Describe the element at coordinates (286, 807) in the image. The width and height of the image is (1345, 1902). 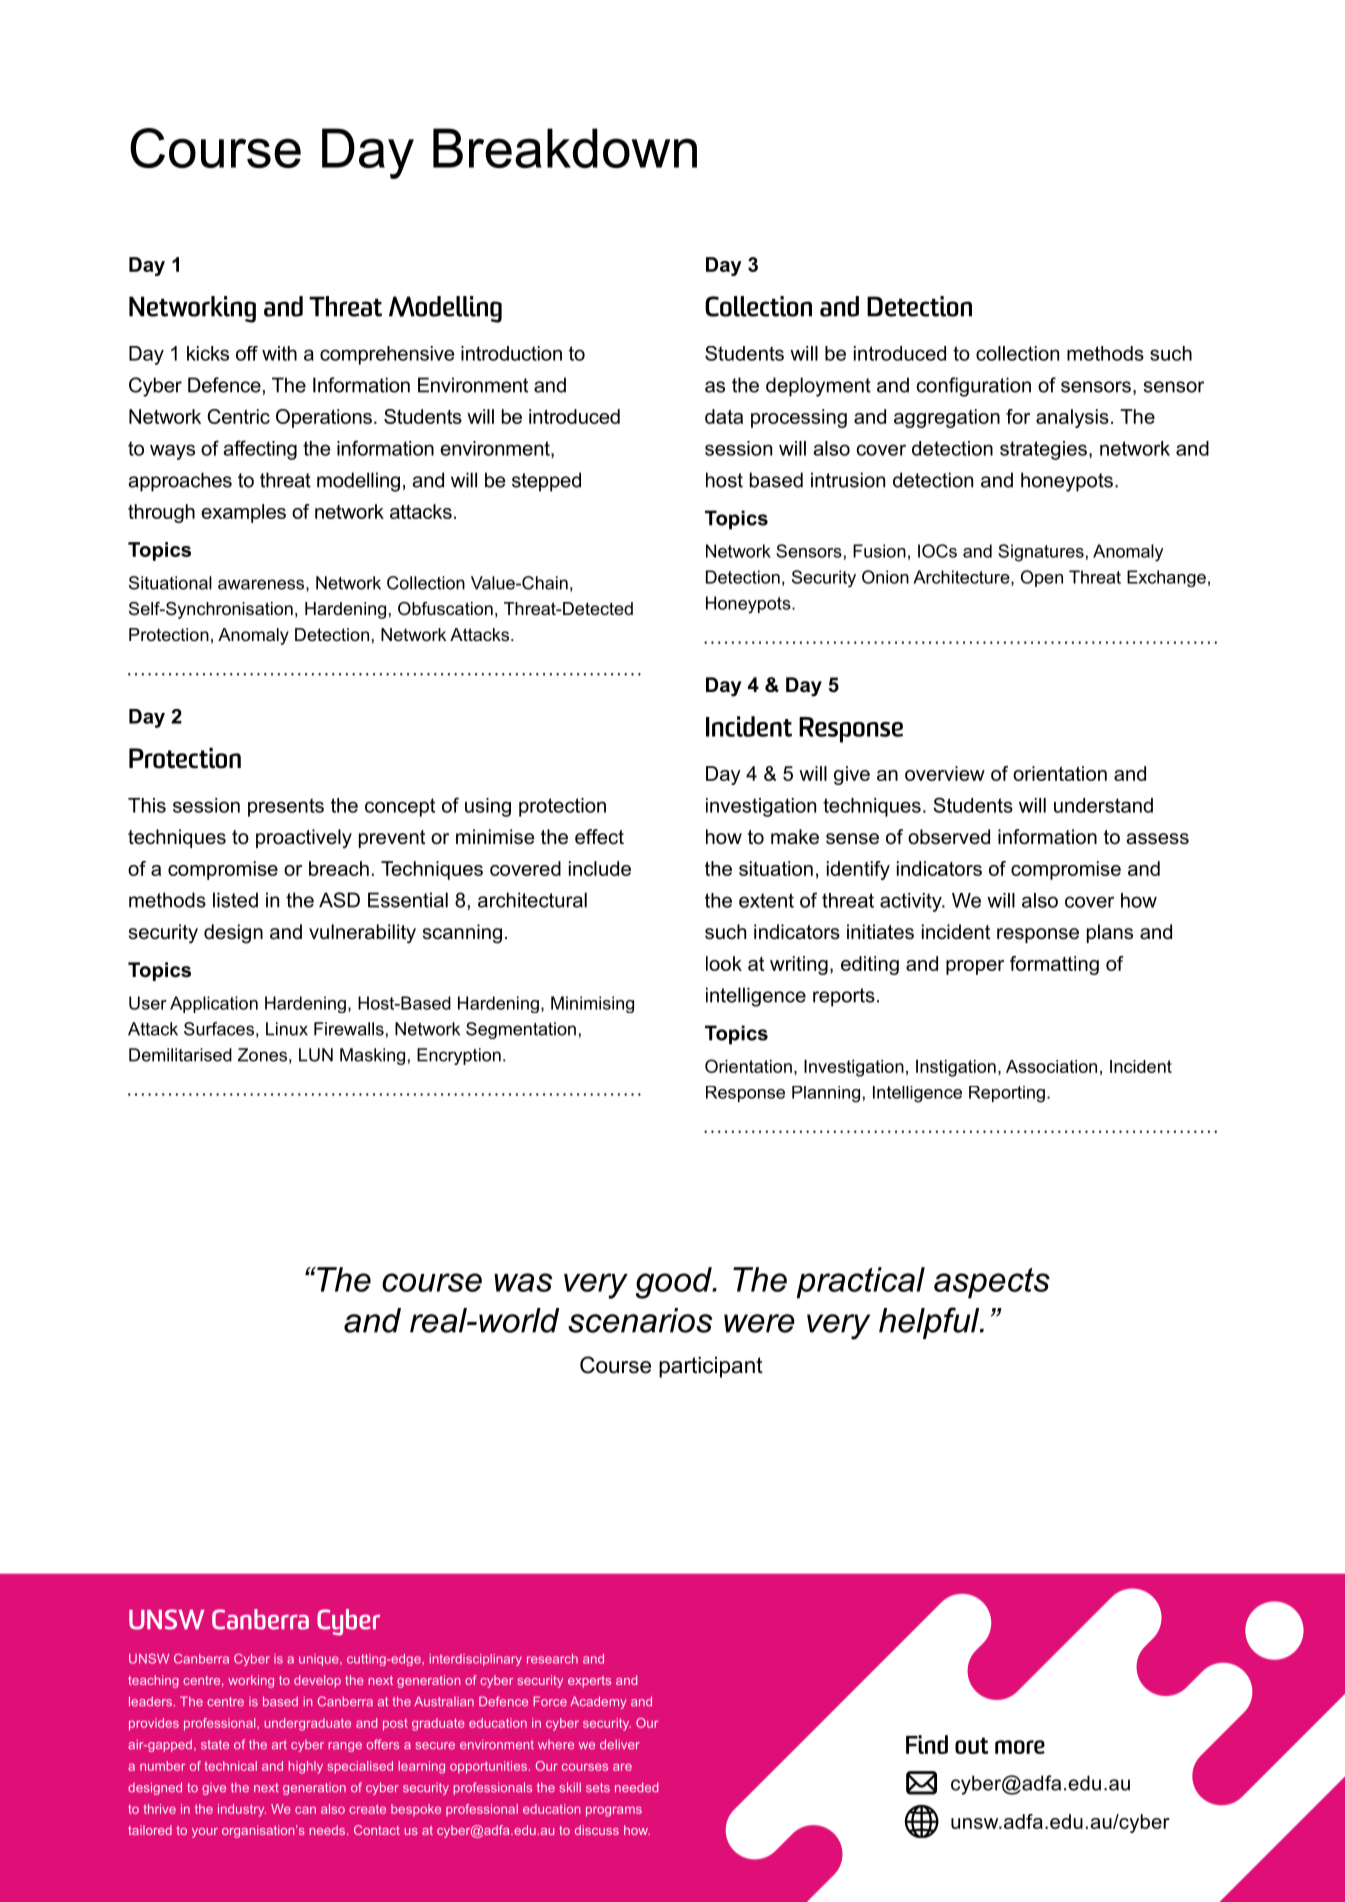
I see `presents` at that location.
